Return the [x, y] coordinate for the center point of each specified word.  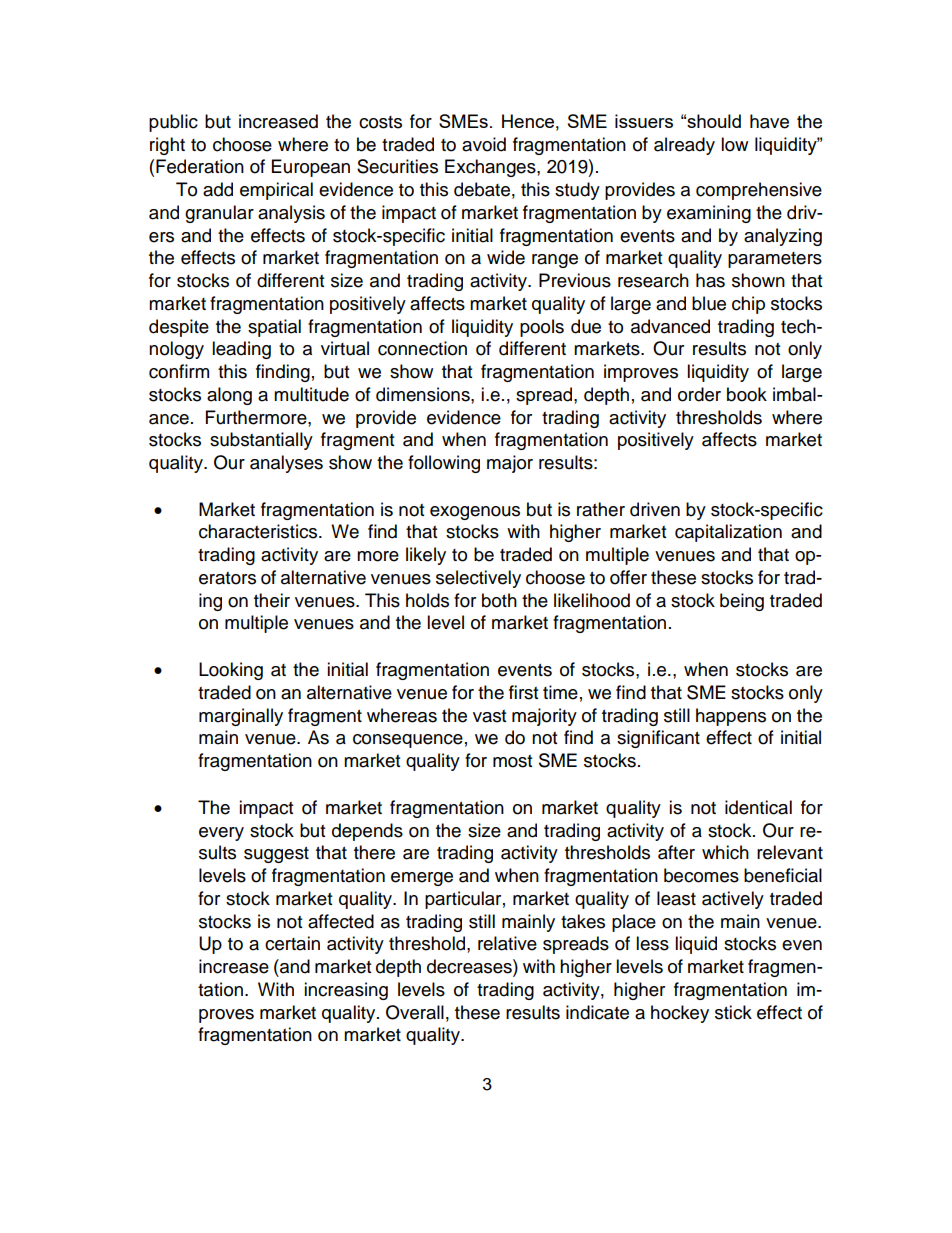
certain [292, 943]
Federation [200, 166]
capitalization [728, 533]
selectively [478, 579]
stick [733, 1012]
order [699, 394]
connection [422, 348]
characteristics [259, 531]
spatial [274, 328]
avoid [484, 144]
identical [758, 807]
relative [507, 943]
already [684, 146]
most [512, 761]
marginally [241, 717]
